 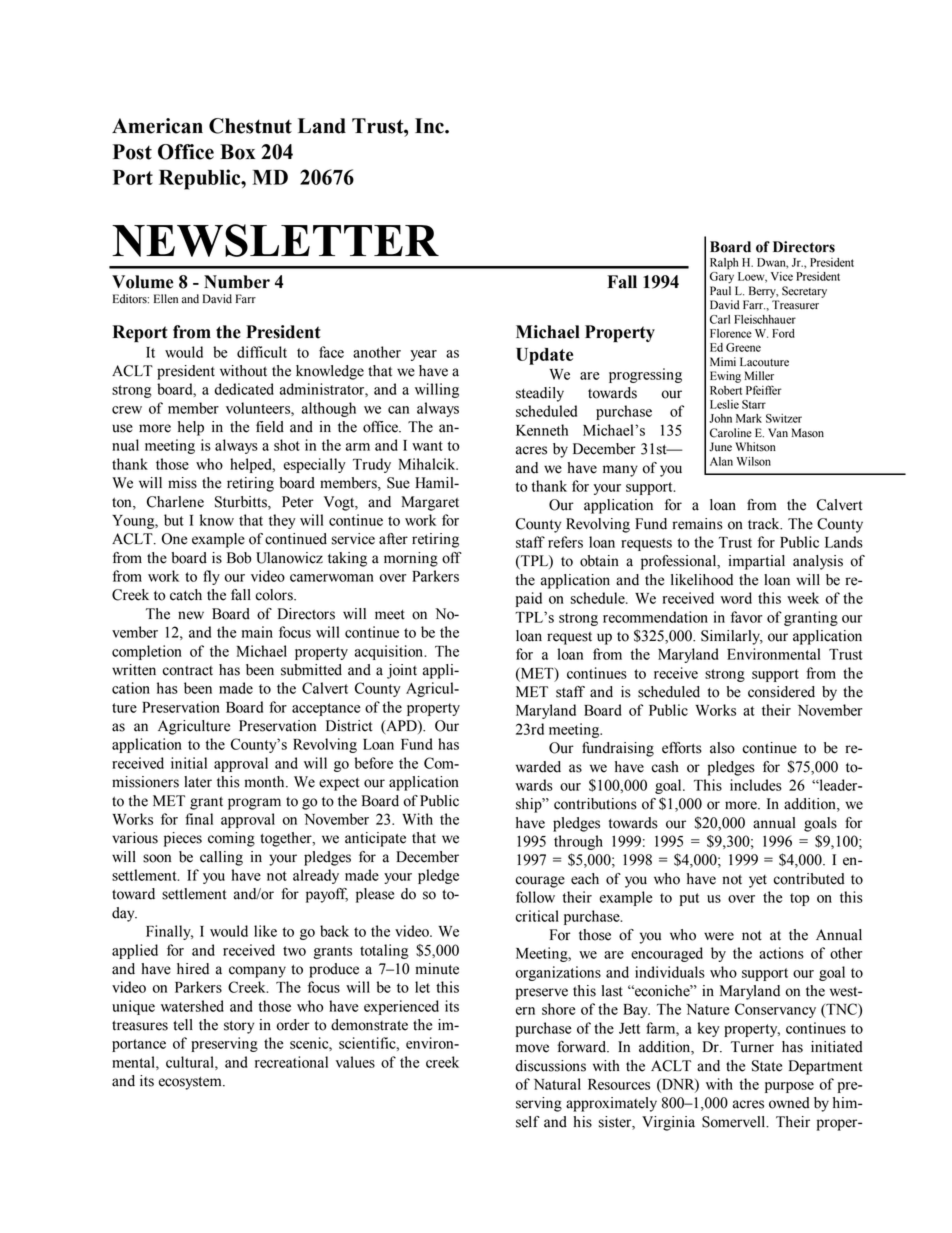 I want to click on calling, so click(x=221, y=858).
